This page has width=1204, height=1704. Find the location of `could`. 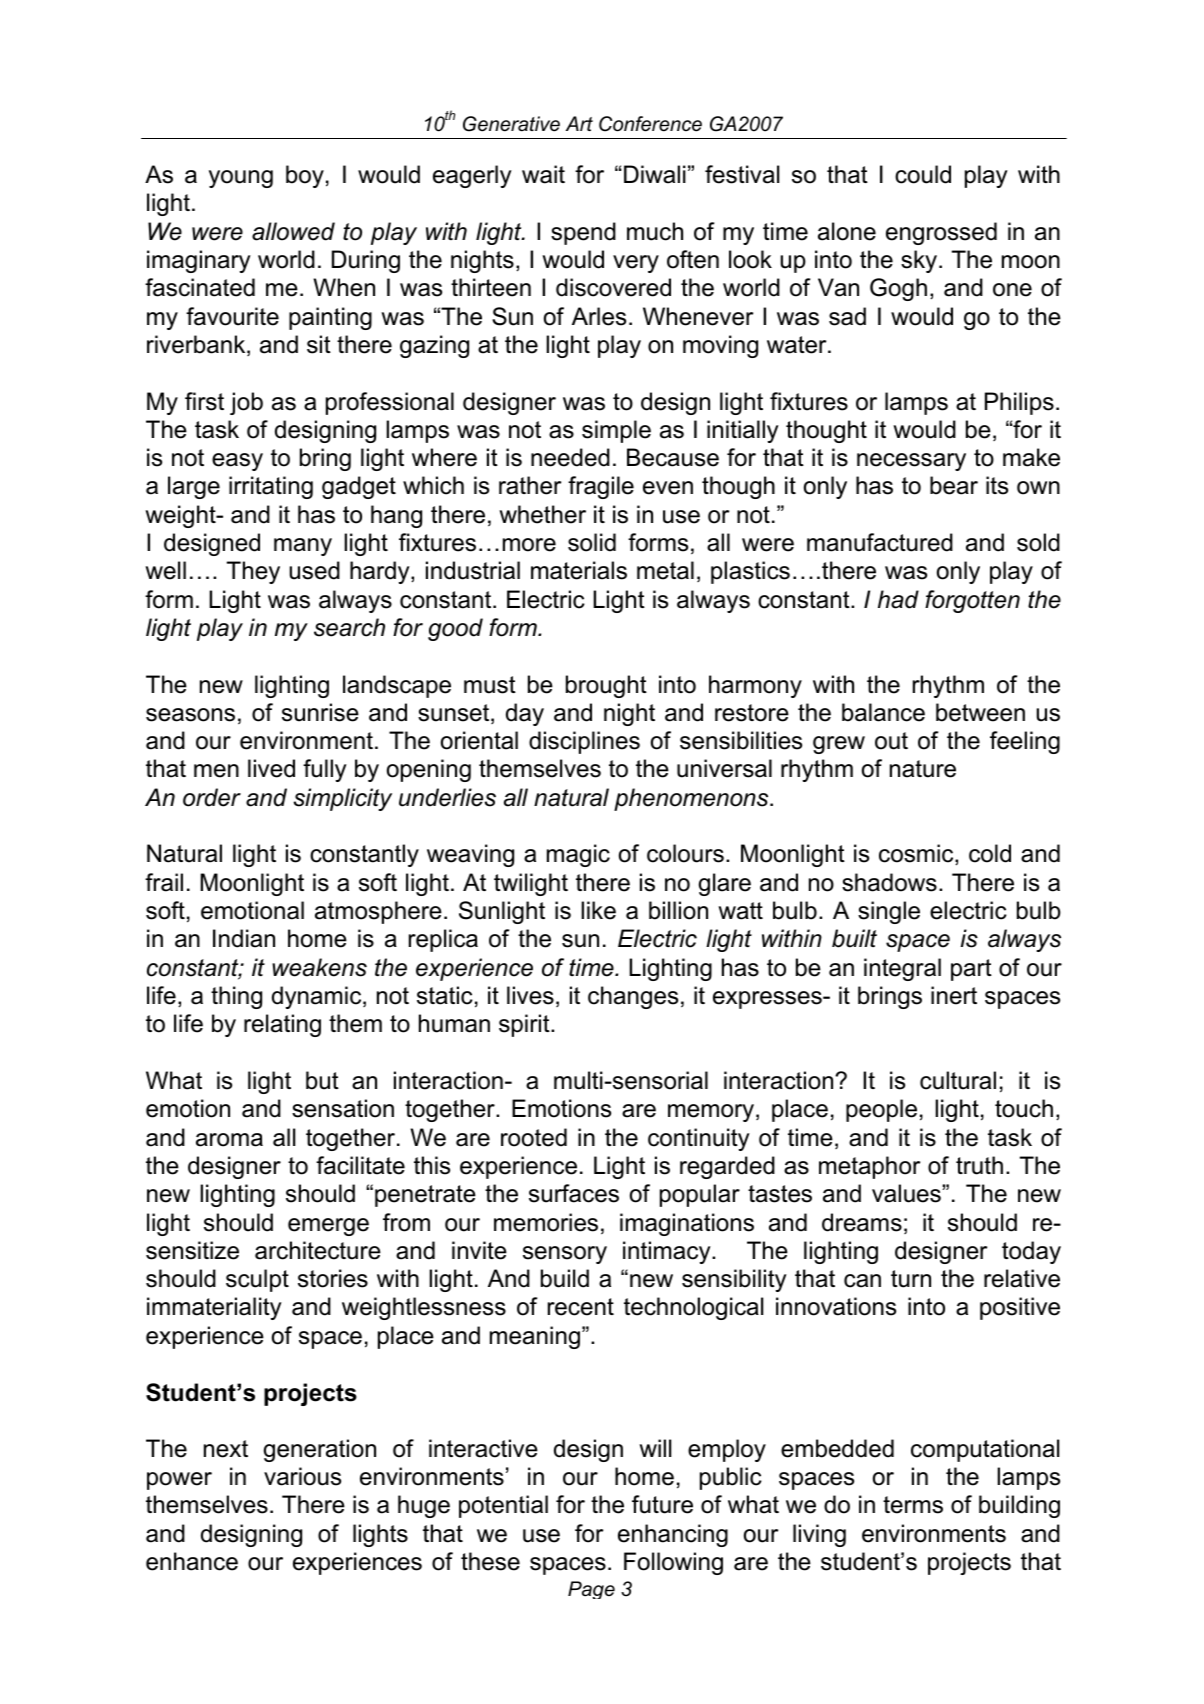

could is located at coordinates (923, 174).
